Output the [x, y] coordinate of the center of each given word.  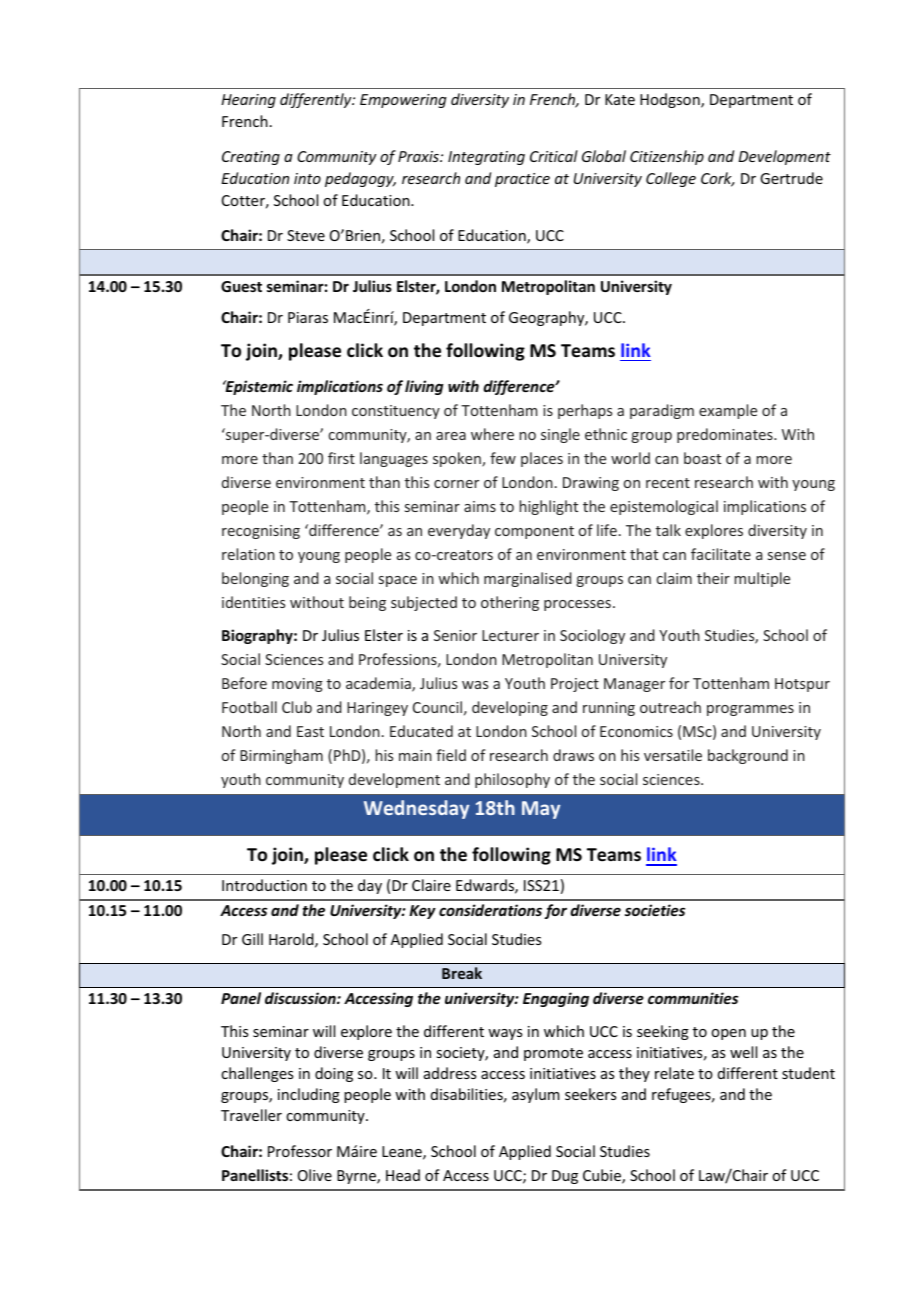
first [341, 458]
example [728, 411]
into [307, 178]
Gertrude [791, 178]
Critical [554, 156]
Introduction [264, 885]
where [492, 434]
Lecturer [510, 635]
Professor [300, 1151]
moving [297, 685]
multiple [762, 579]
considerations [490, 910]
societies [655, 910]
